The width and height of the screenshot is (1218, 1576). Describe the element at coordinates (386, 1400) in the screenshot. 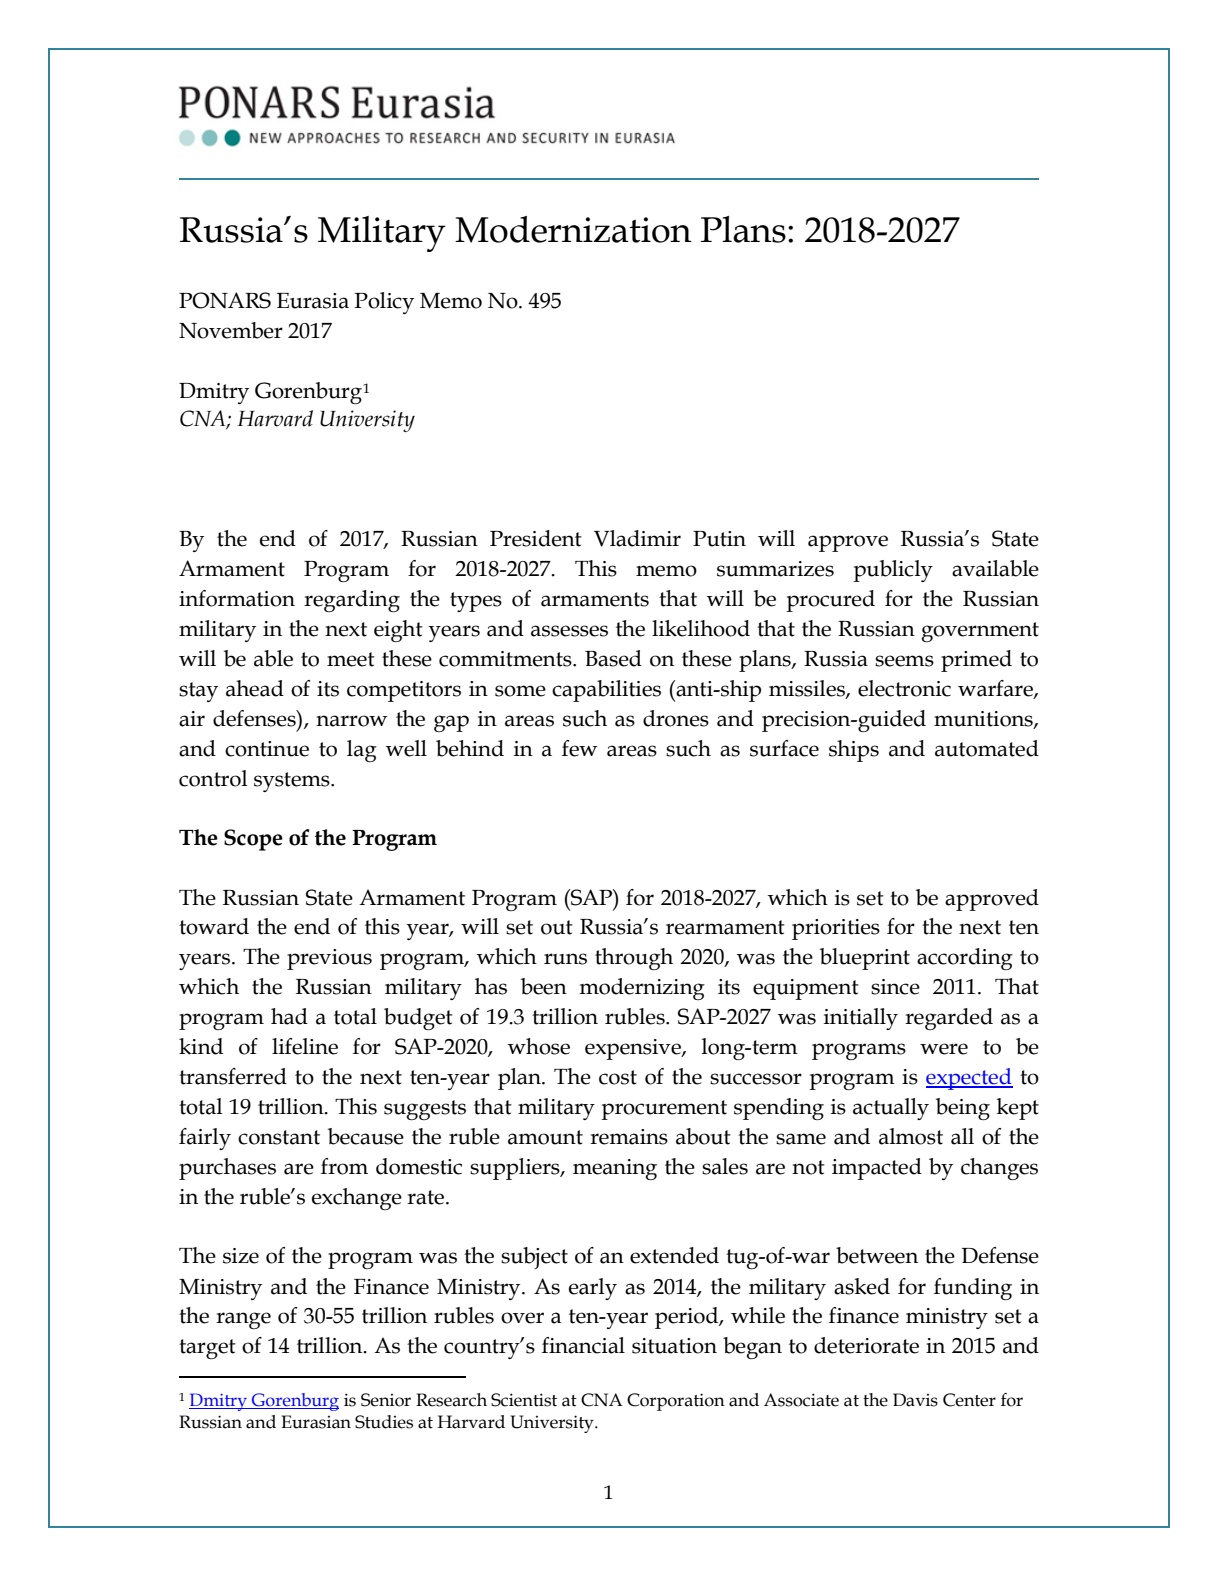

I see `Senior` at that location.
